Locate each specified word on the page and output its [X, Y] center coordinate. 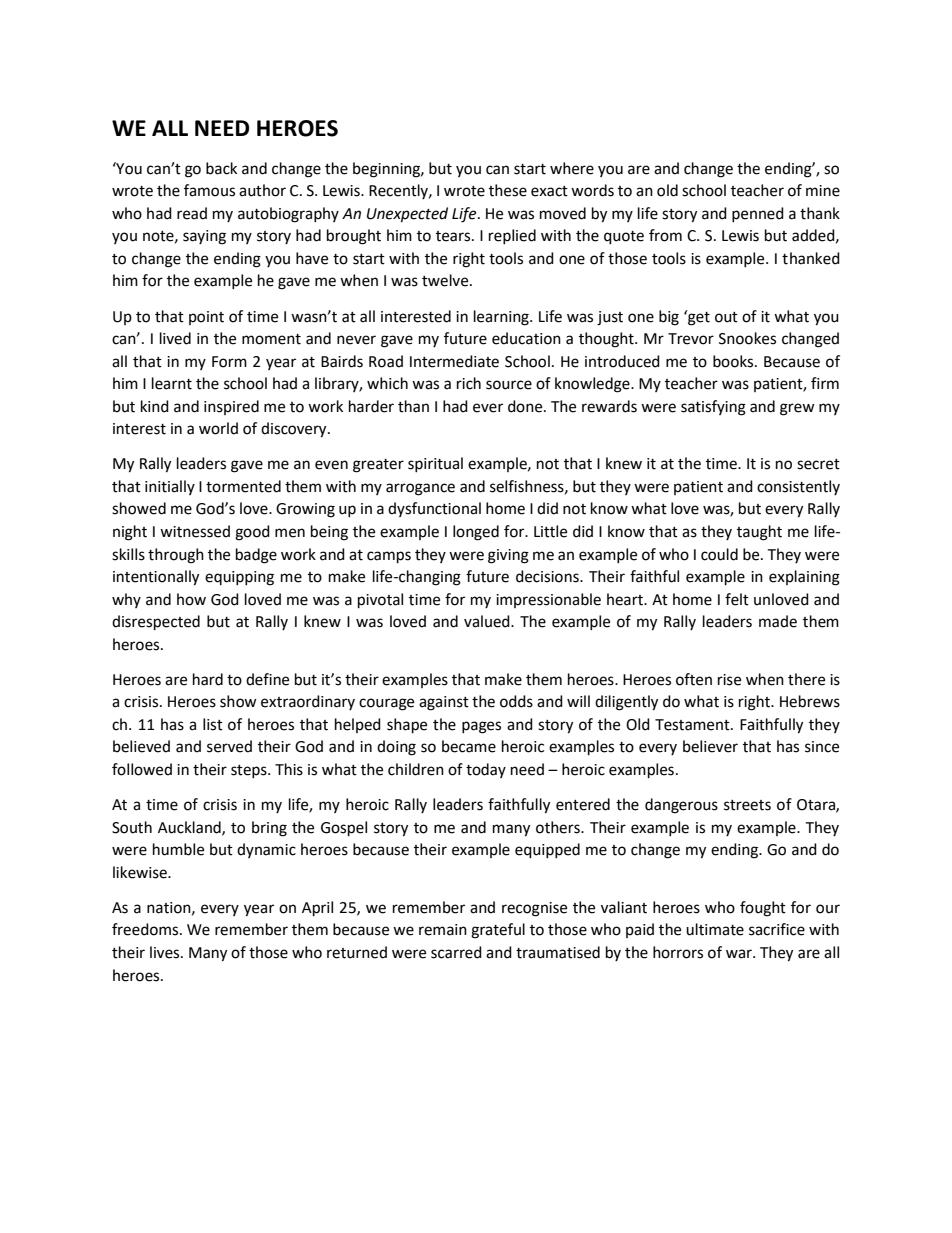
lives [166, 952]
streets [747, 805]
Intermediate [454, 361]
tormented [243, 486]
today [486, 770]
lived [175, 338]
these [508, 190]
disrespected [156, 623]
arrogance [420, 489]
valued [488, 621]
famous [209, 190]
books [734, 361]
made [778, 621]
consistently [798, 487]
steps [250, 771]
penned [758, 214]
